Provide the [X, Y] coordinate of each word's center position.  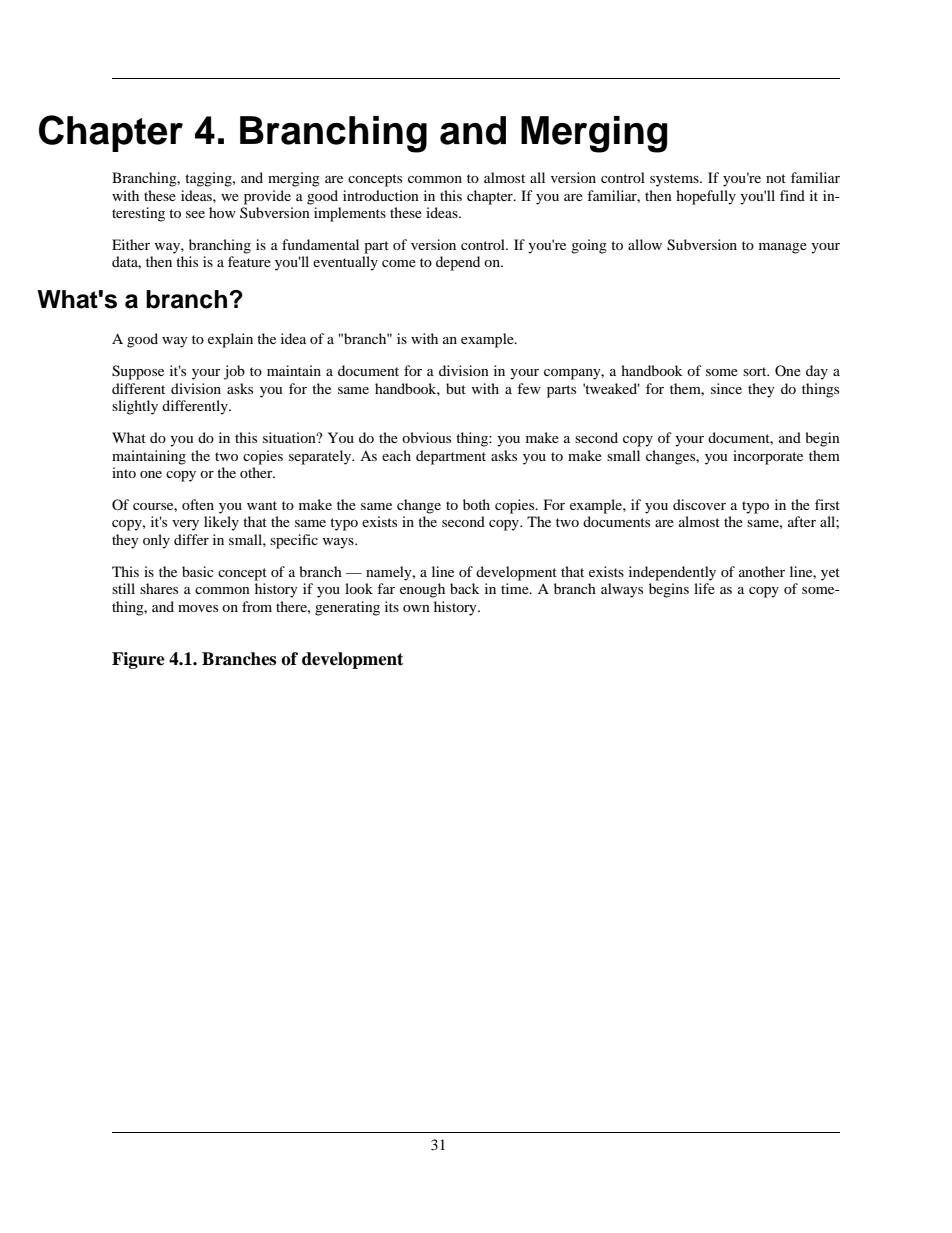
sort [756, 371]
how [222, 212]
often [198, 504]
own [416, 608]
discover [699, 504]
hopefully [706, 197]
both [476, 504]
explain [230, 340]
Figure [138, 660]
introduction [381, 195]
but [456, 388]
